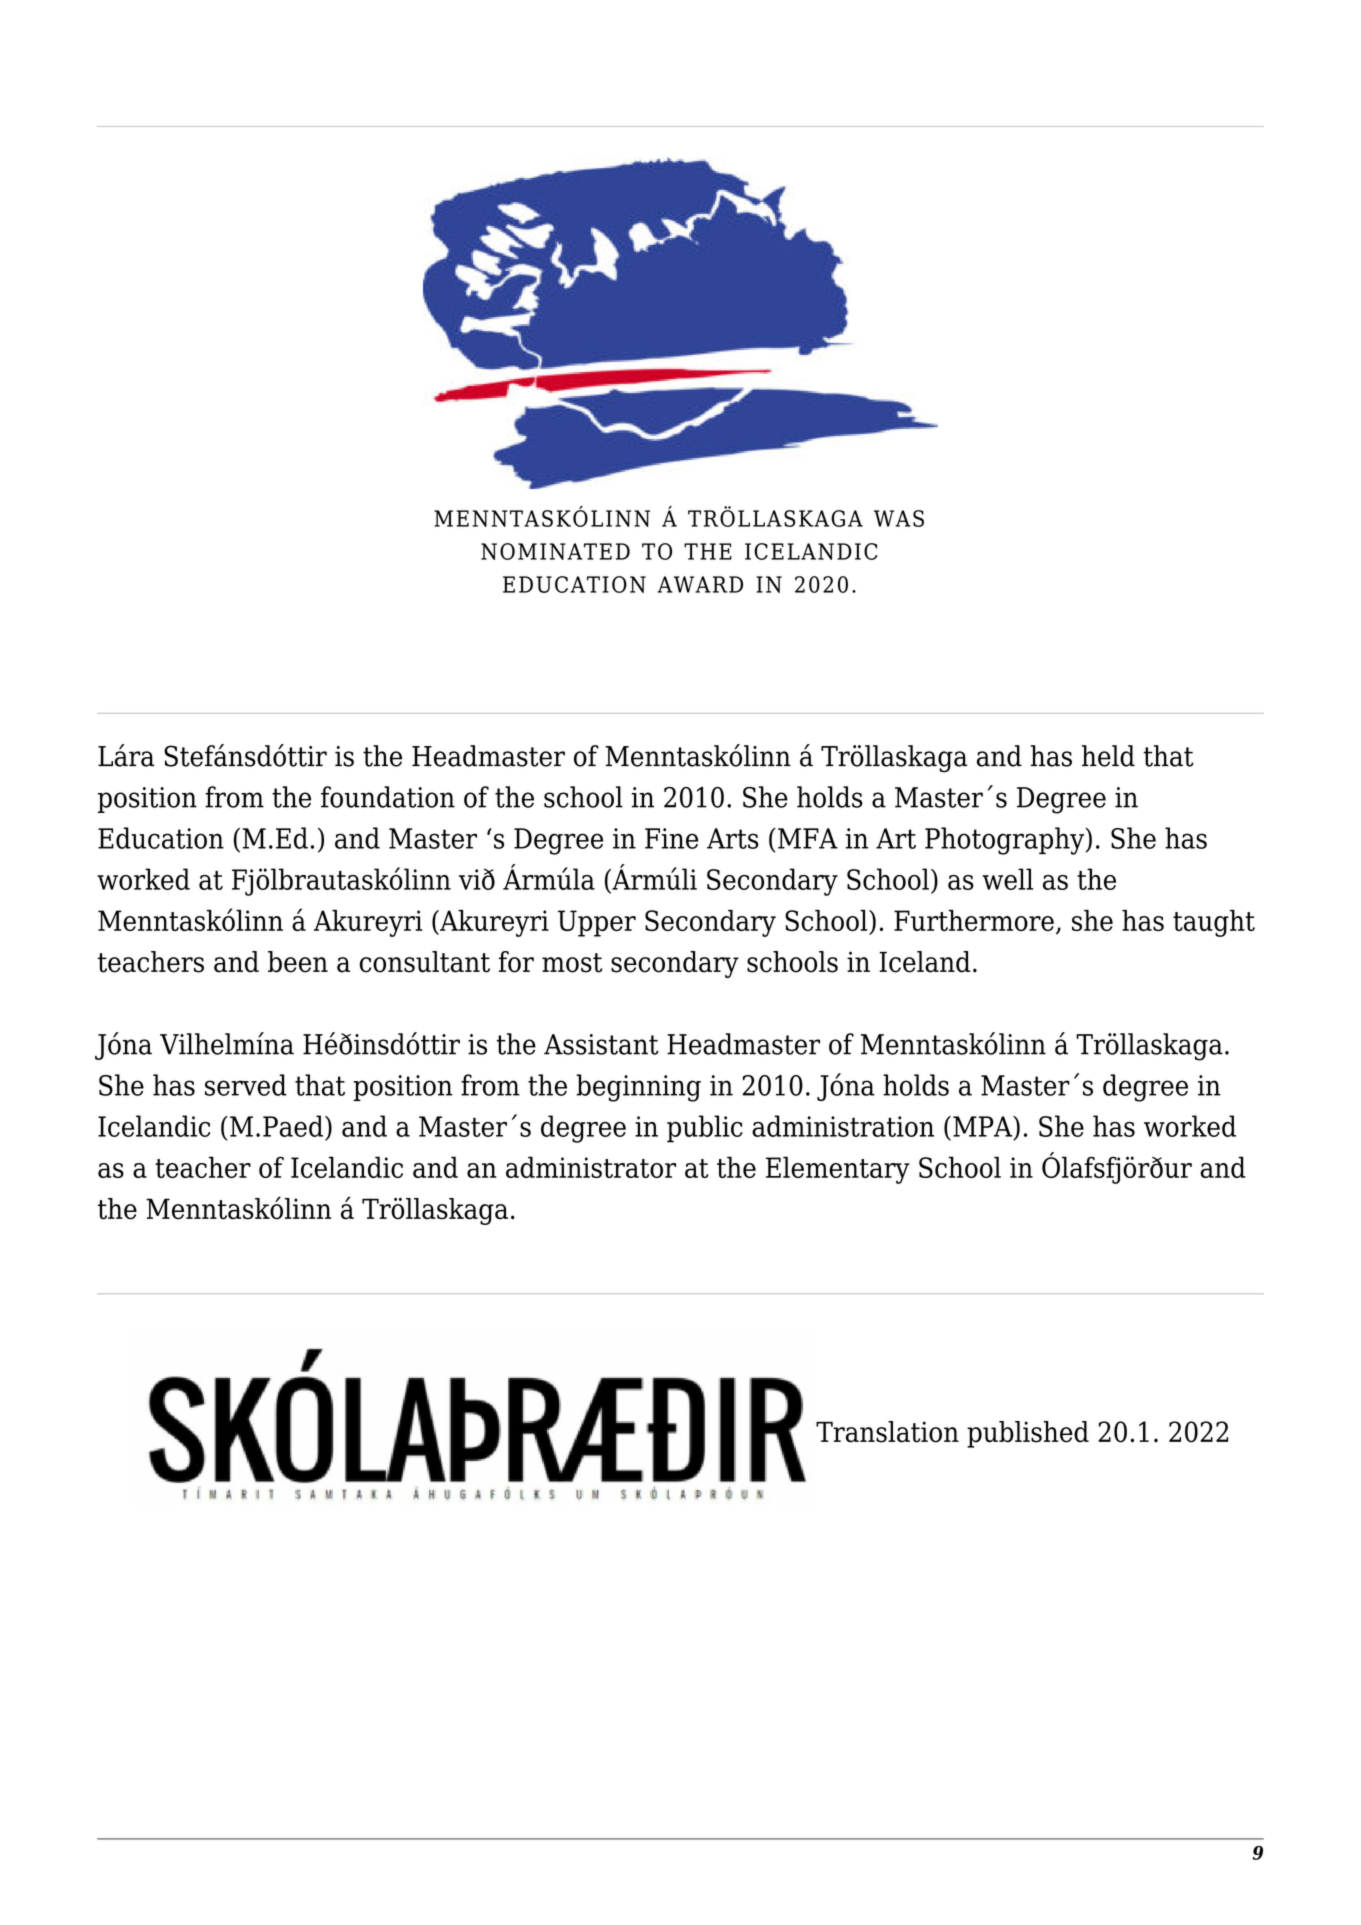 The width and height of the image is (1361, 1925). Describe the element at coordinates (733, 838) in the image. I see `Arts` at that location.
